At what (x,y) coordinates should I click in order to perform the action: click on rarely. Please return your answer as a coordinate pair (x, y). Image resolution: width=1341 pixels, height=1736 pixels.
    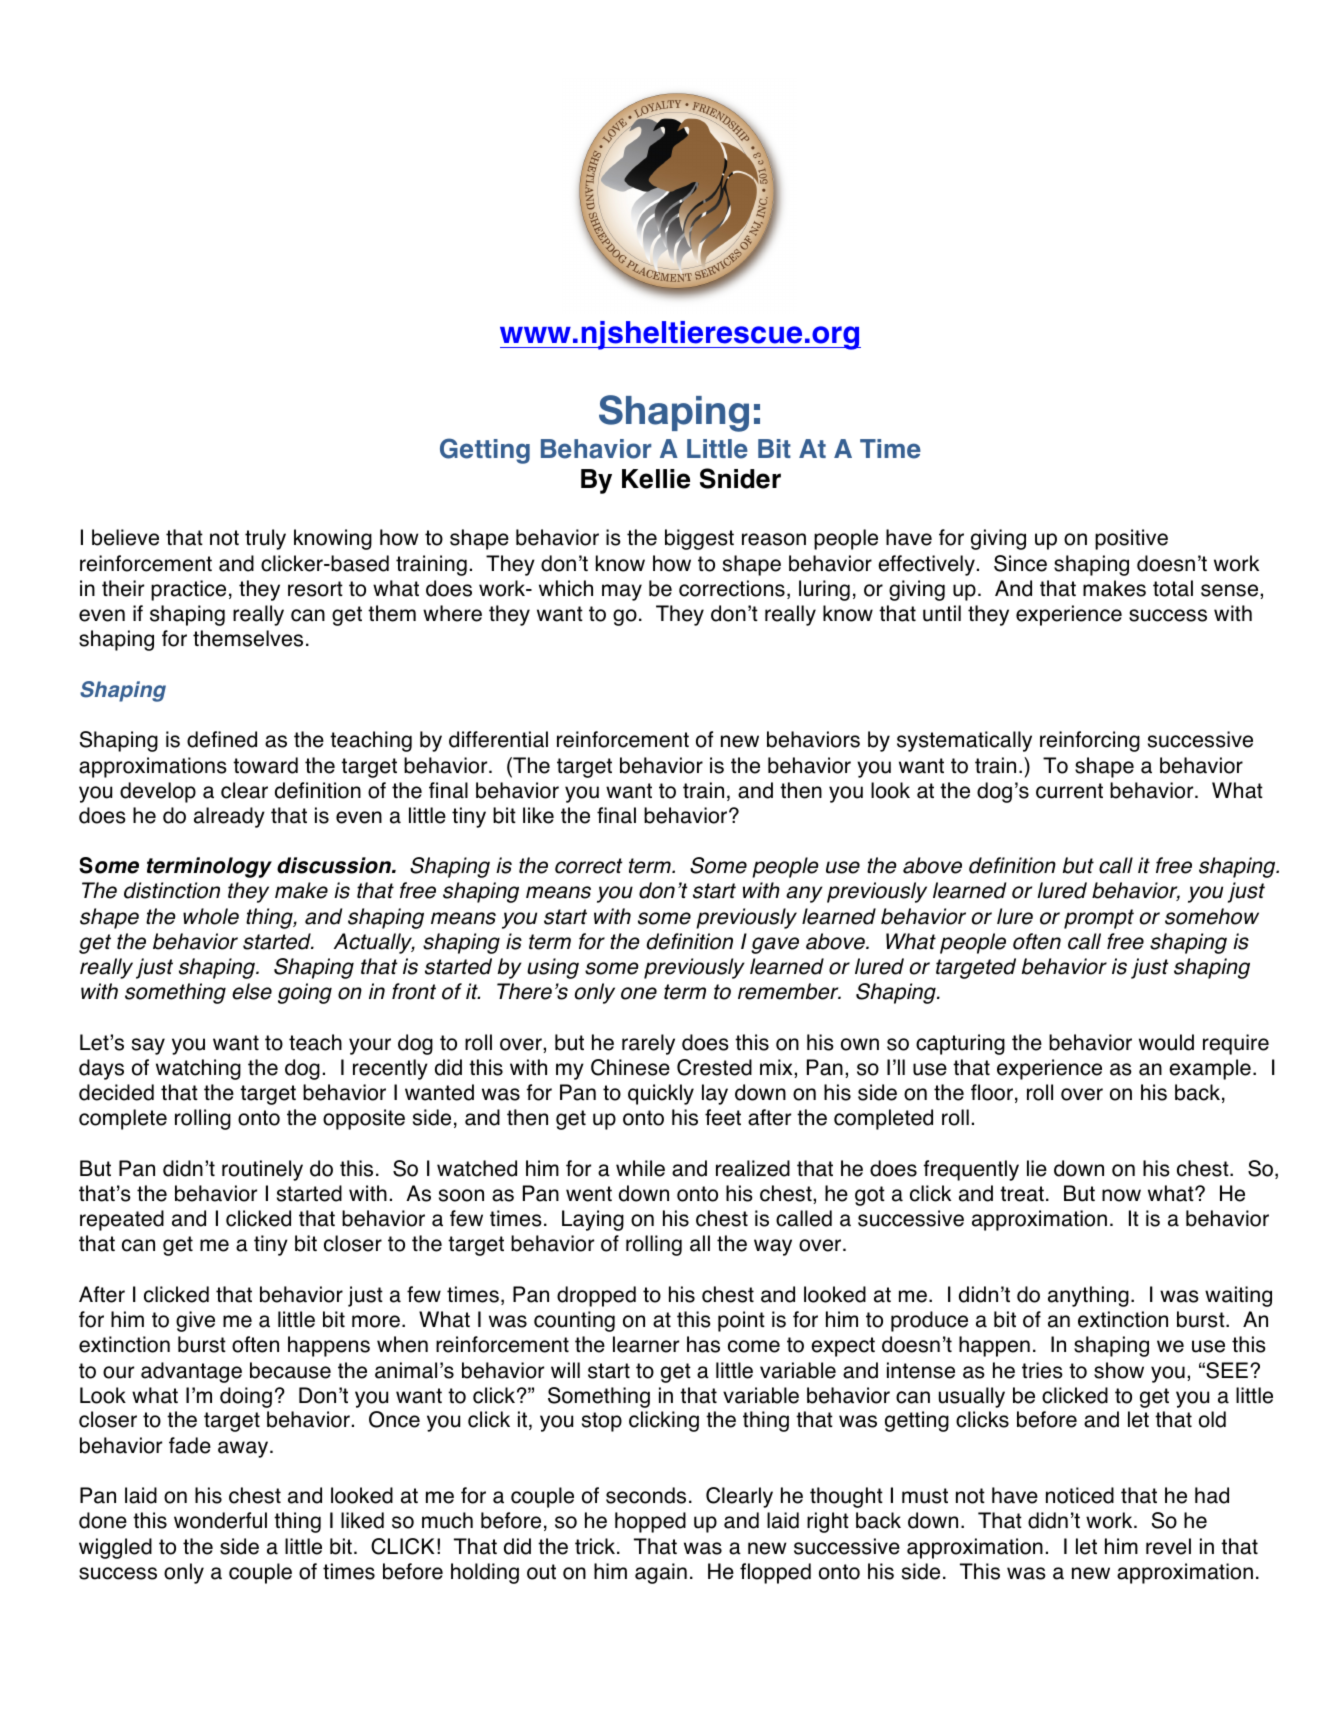
    Looking at the image, I should click on (648, 1044).
